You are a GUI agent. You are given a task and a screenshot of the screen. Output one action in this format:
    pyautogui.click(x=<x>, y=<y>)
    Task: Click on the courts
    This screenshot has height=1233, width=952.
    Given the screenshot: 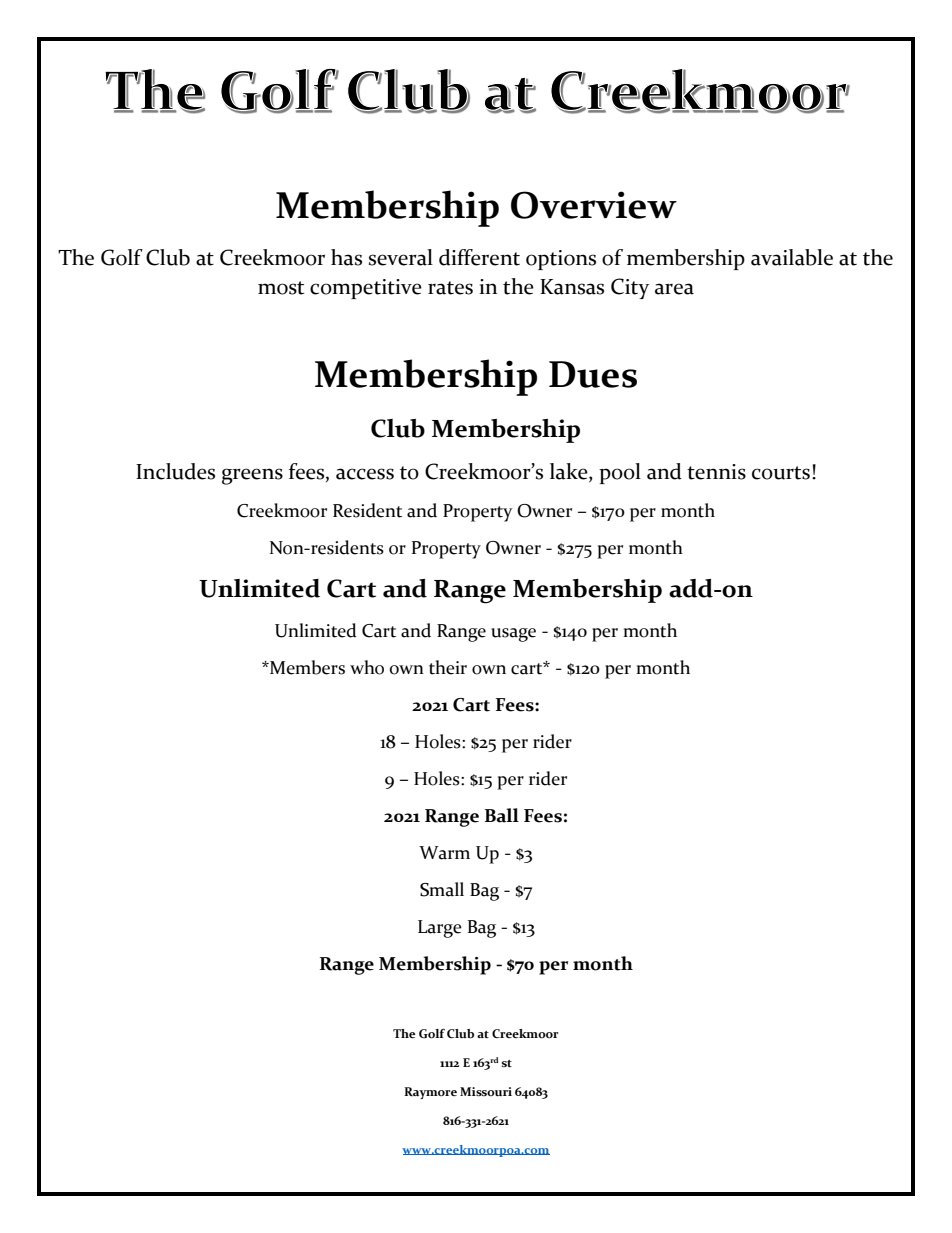 What is the action you would take?
    pyautogui.click(x=782, y=473)
